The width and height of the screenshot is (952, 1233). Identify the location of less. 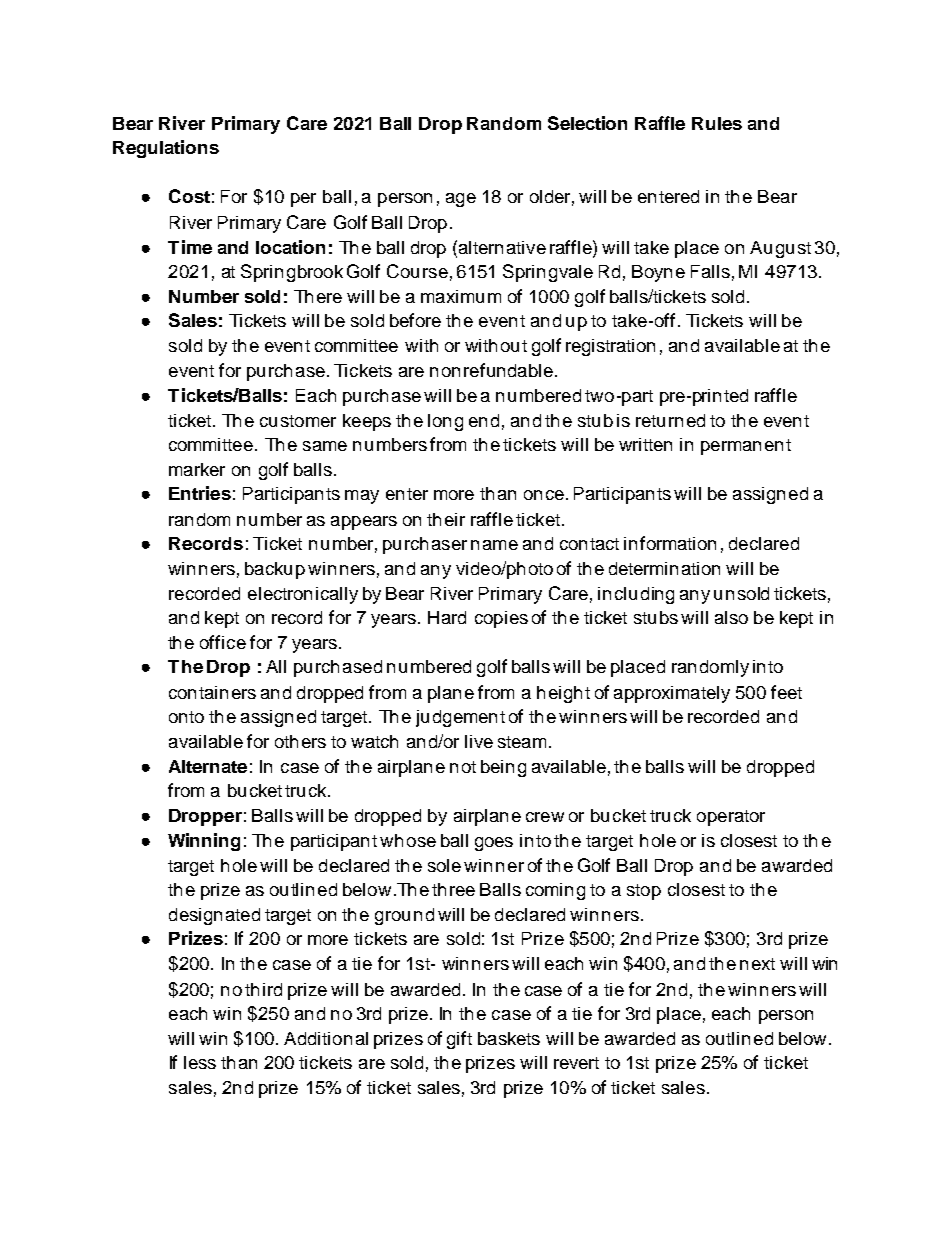
(200, 1062).
